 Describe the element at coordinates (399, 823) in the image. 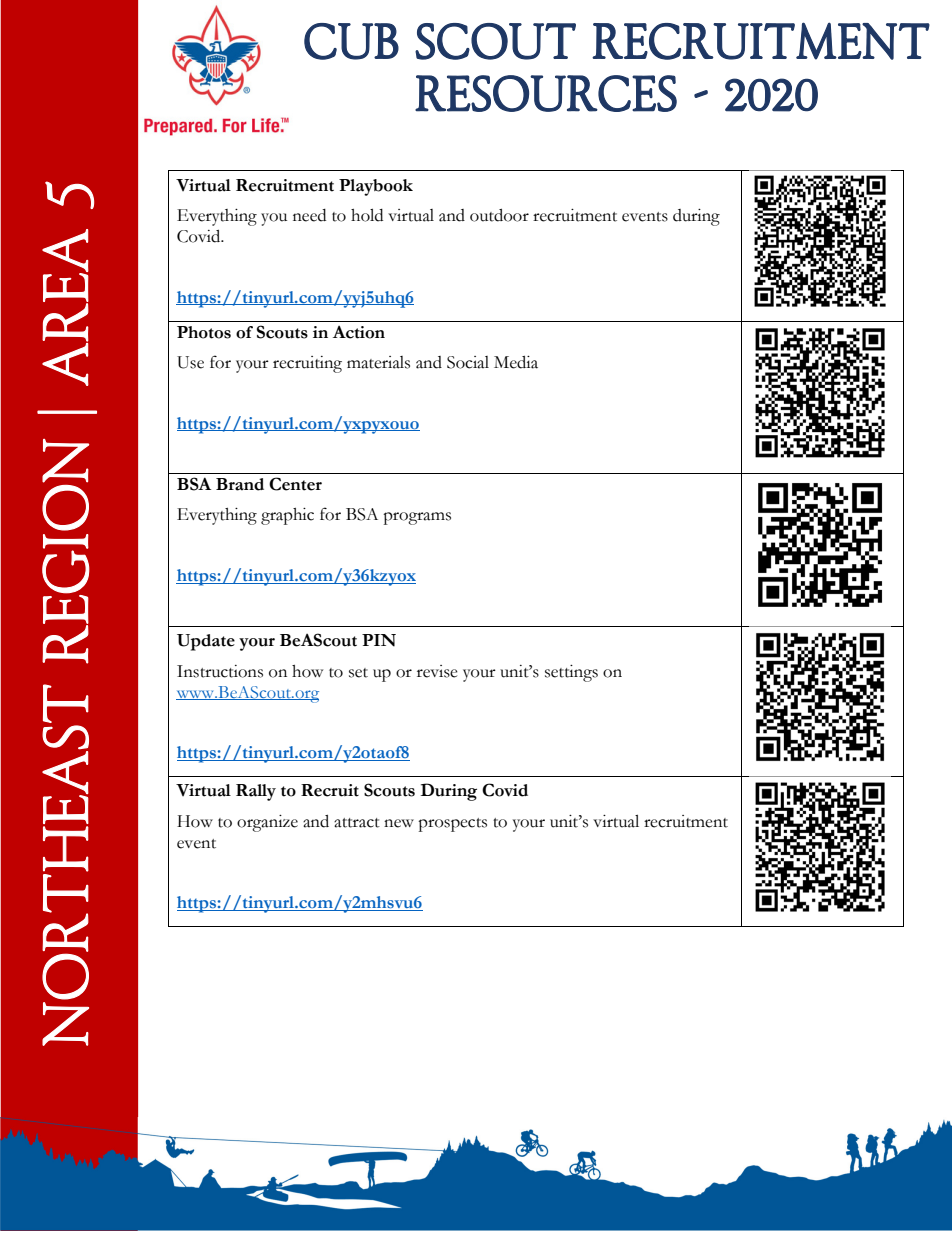

I see `new` at that location.
